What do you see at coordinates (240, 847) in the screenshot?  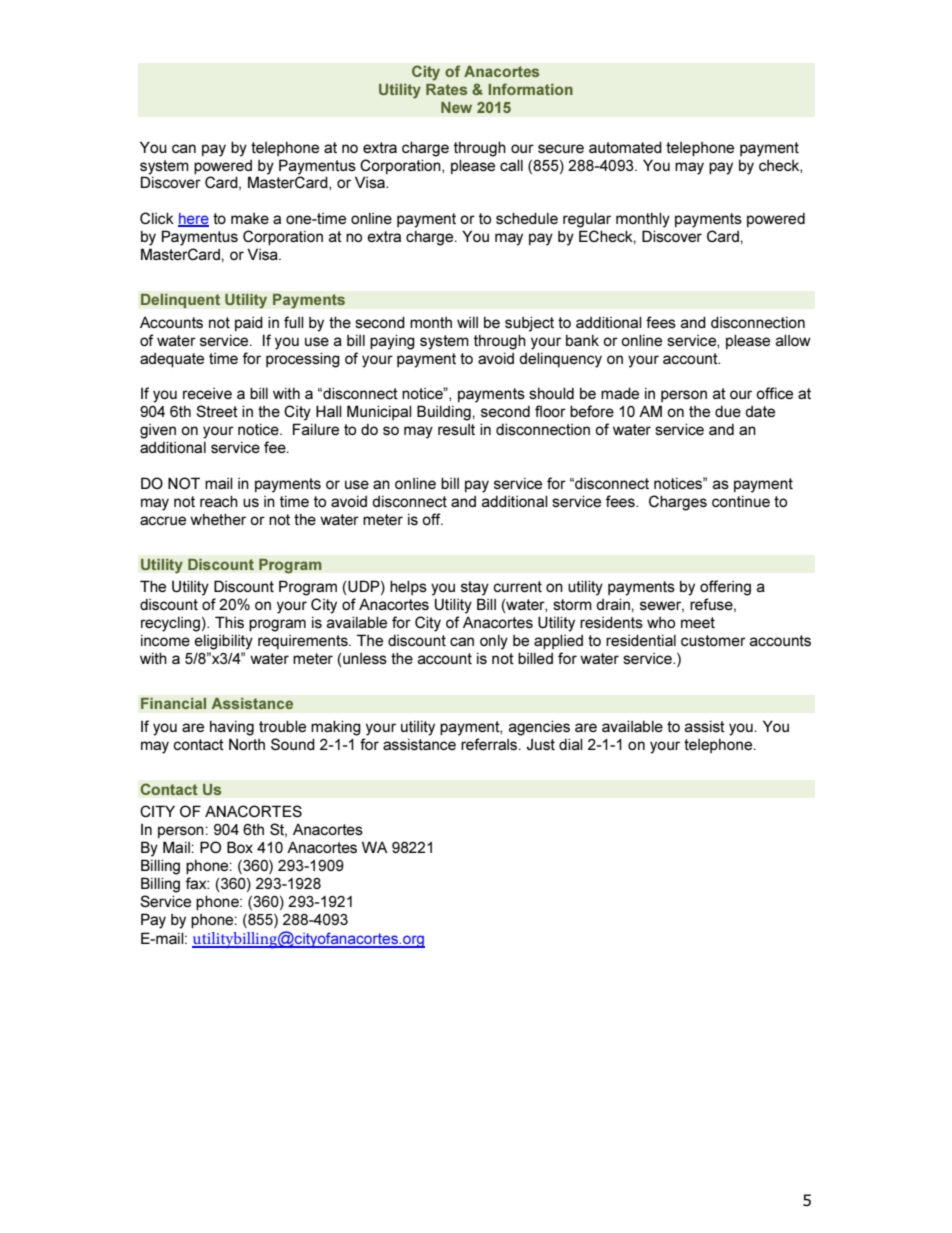 I see `Box` at bounding box center [240, 847].
